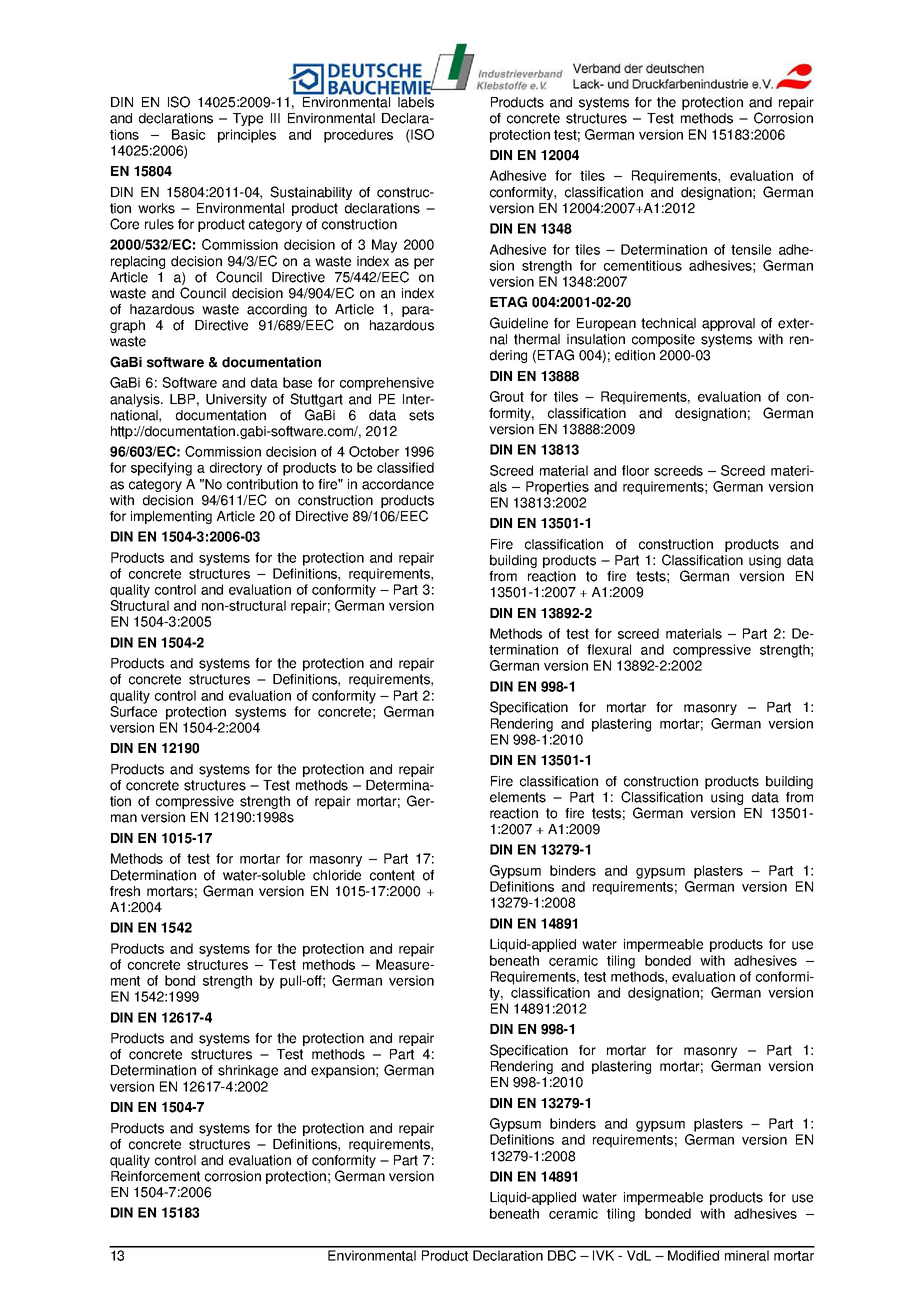 This page has width=924, height=1308. What do you see at coordinates (609, 649) in the page?
I see `flexural` at bounding box center [609, 649].
